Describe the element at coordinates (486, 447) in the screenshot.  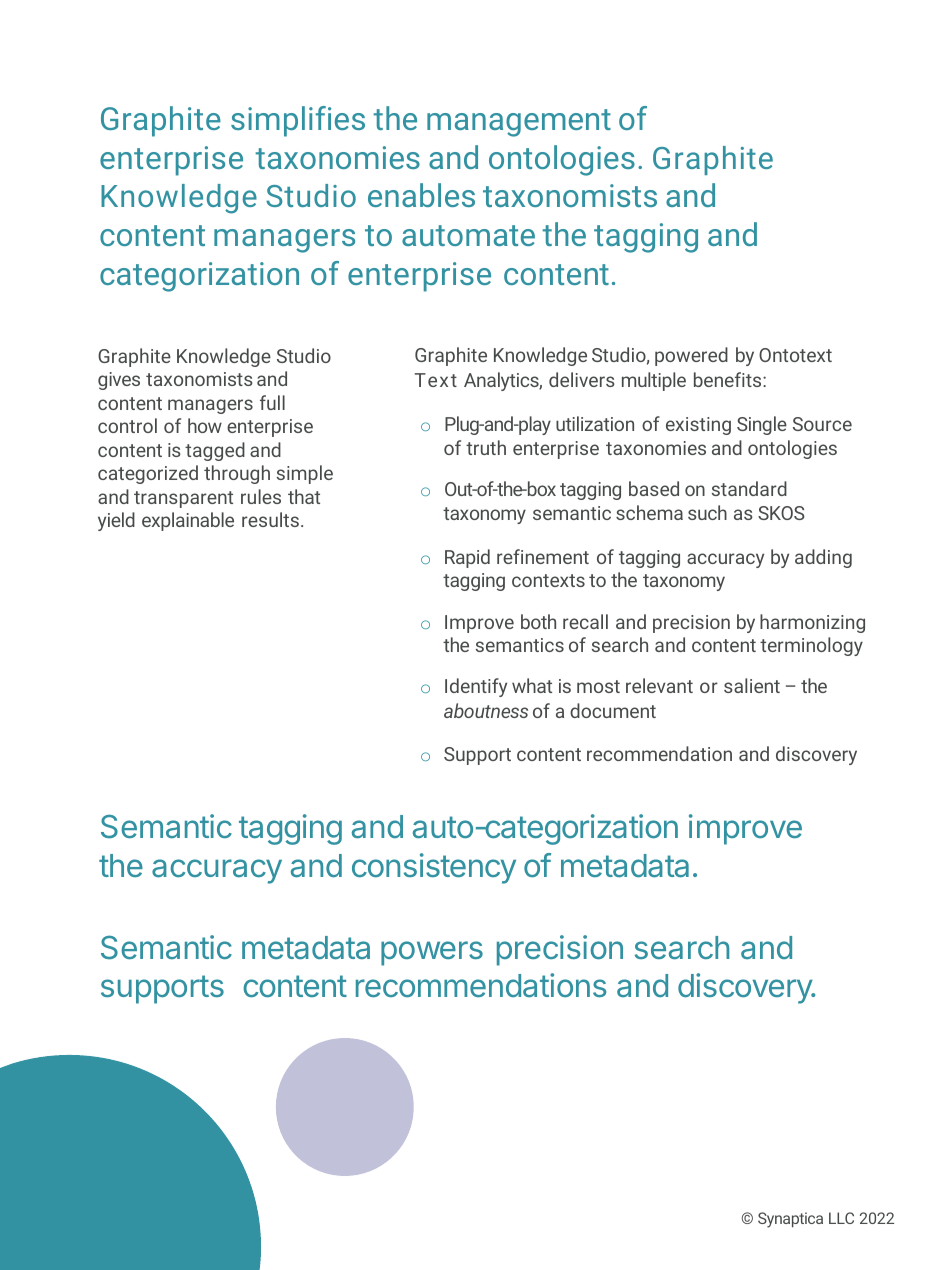
I see `truth` at that location.
